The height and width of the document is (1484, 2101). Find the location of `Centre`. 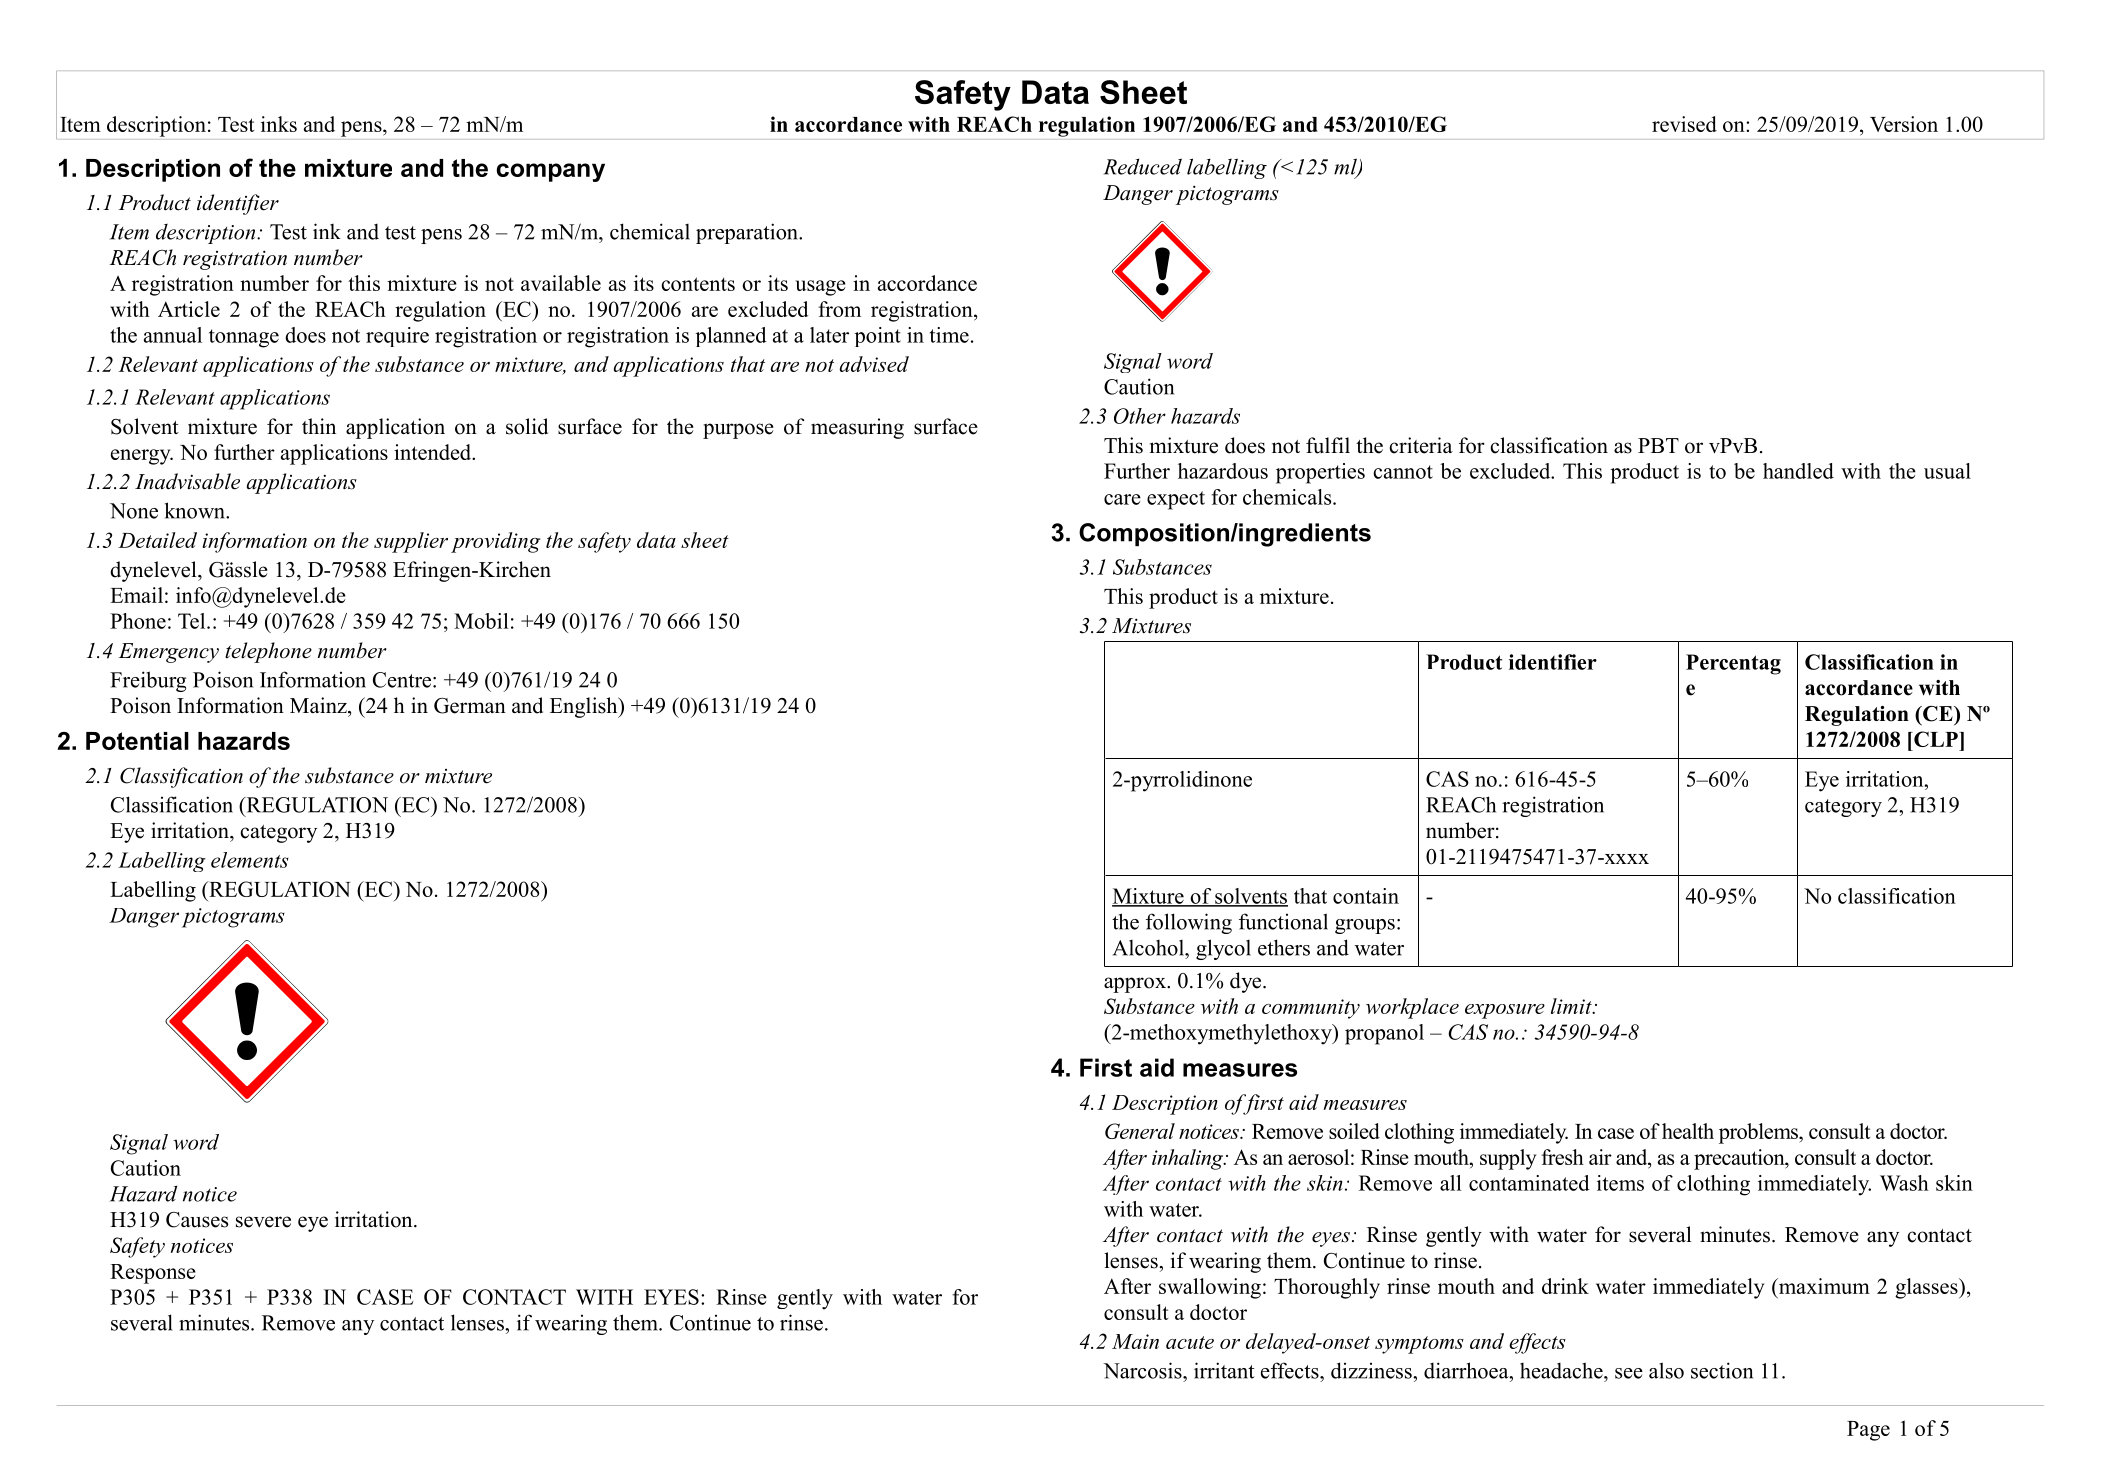

Centre is located at coordinates (402, 680).
